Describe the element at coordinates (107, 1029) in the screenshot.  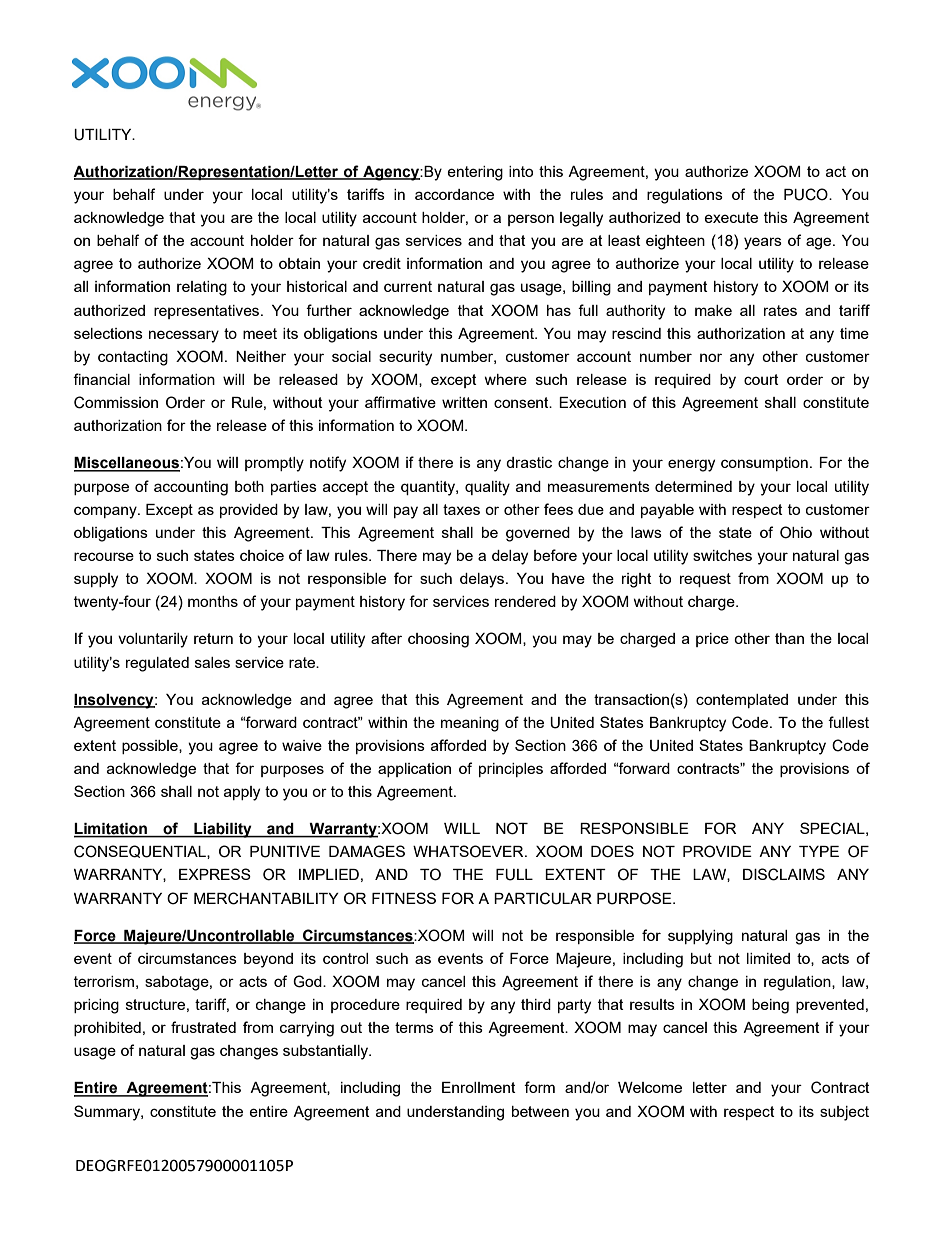
I see `prohibited` at that location.
